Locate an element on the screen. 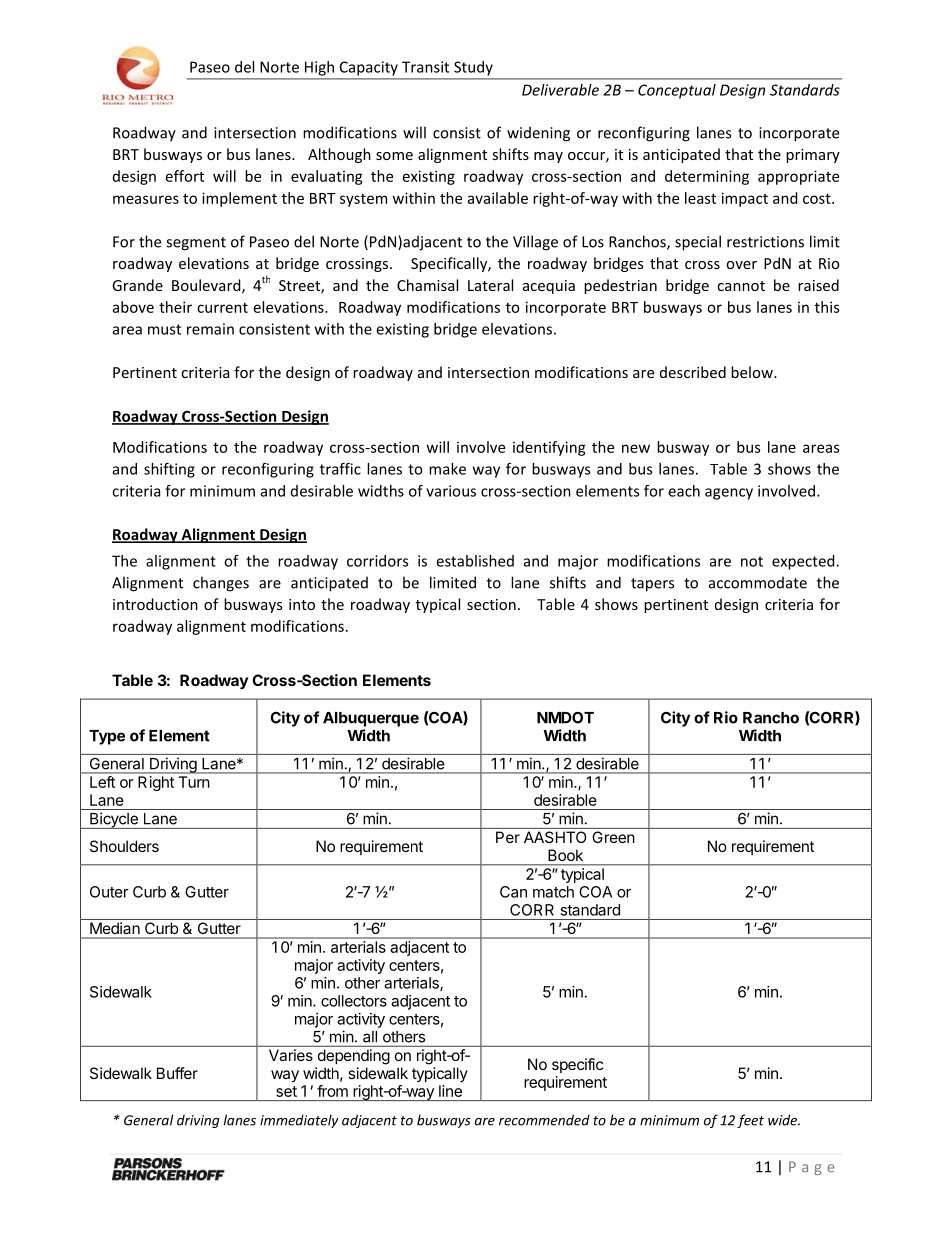 The width and height of the screenshot is (952, 1233). Turn is located at coordinates (194, 782).
